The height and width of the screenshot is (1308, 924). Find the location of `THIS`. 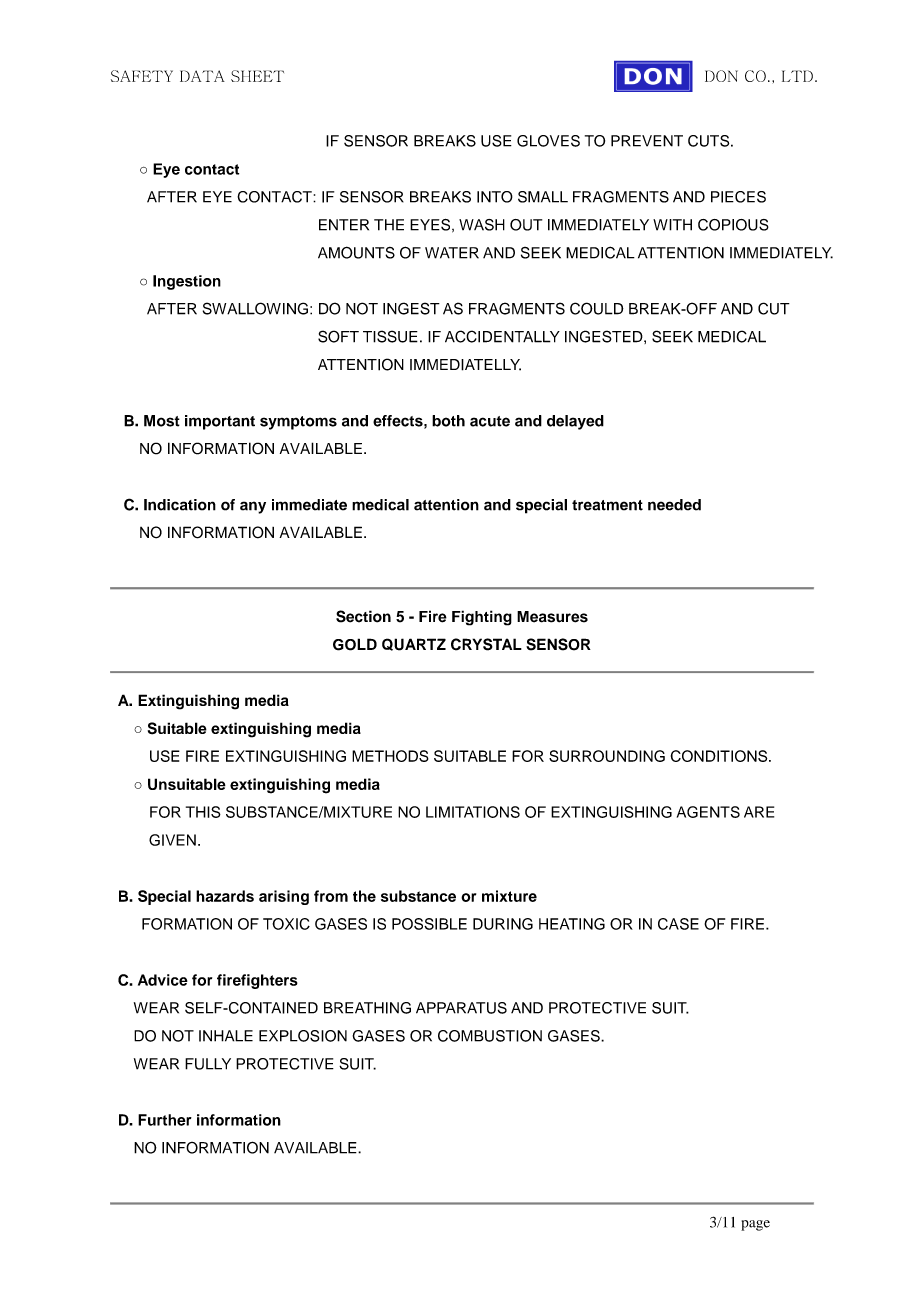

THIS is located at coordinates (203, 812).
